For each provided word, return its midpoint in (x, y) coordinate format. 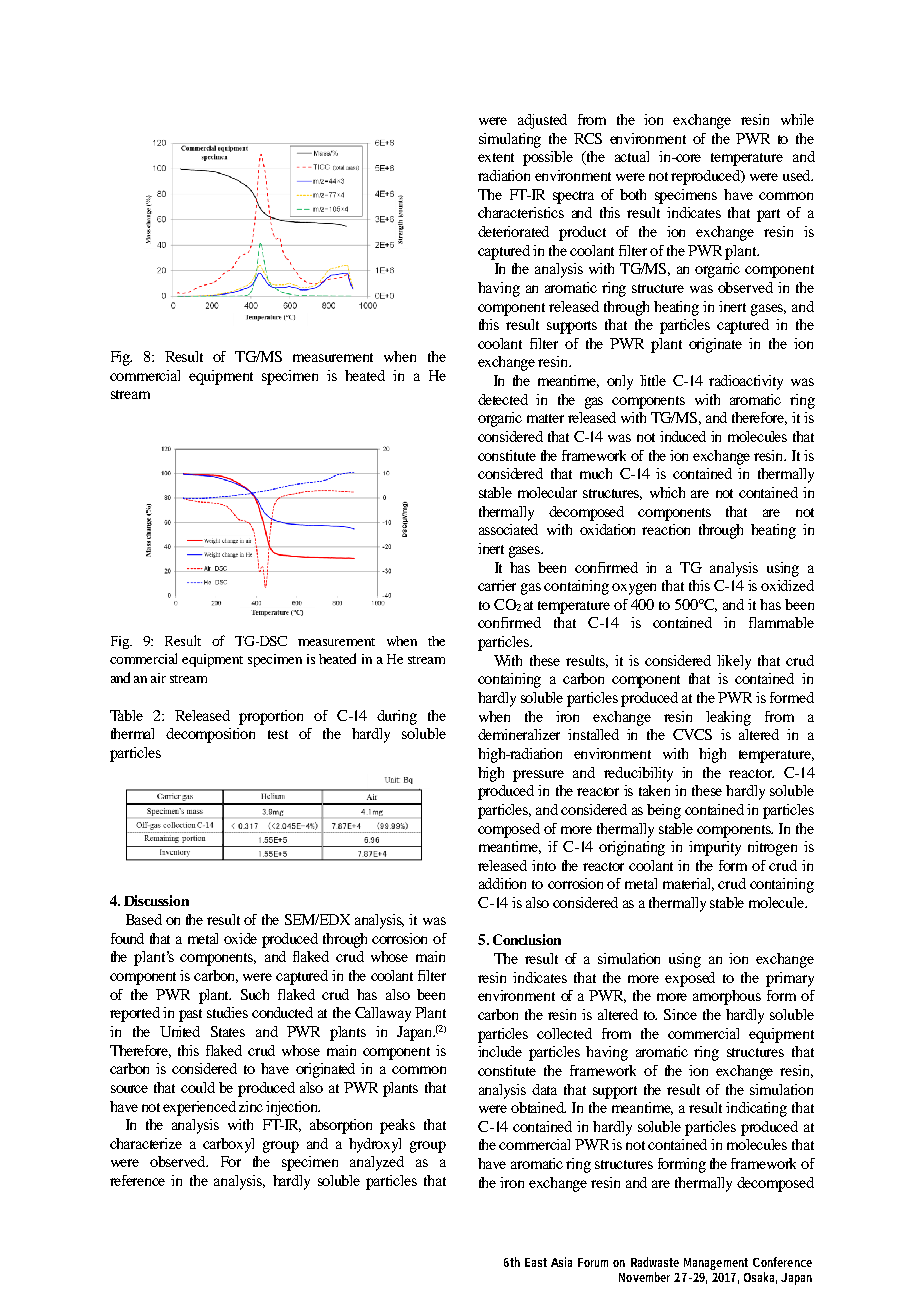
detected (503, 399)
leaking (728, 718)
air (158, 678)
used (798, 175)
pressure (538, 776)
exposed (690, 979)
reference (137, 1180)
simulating (510, 140)
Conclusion (527, 939)
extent (496, 157)
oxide (240, 938)
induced (683, 436)
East (536, 1262)
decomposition (210, 735)
